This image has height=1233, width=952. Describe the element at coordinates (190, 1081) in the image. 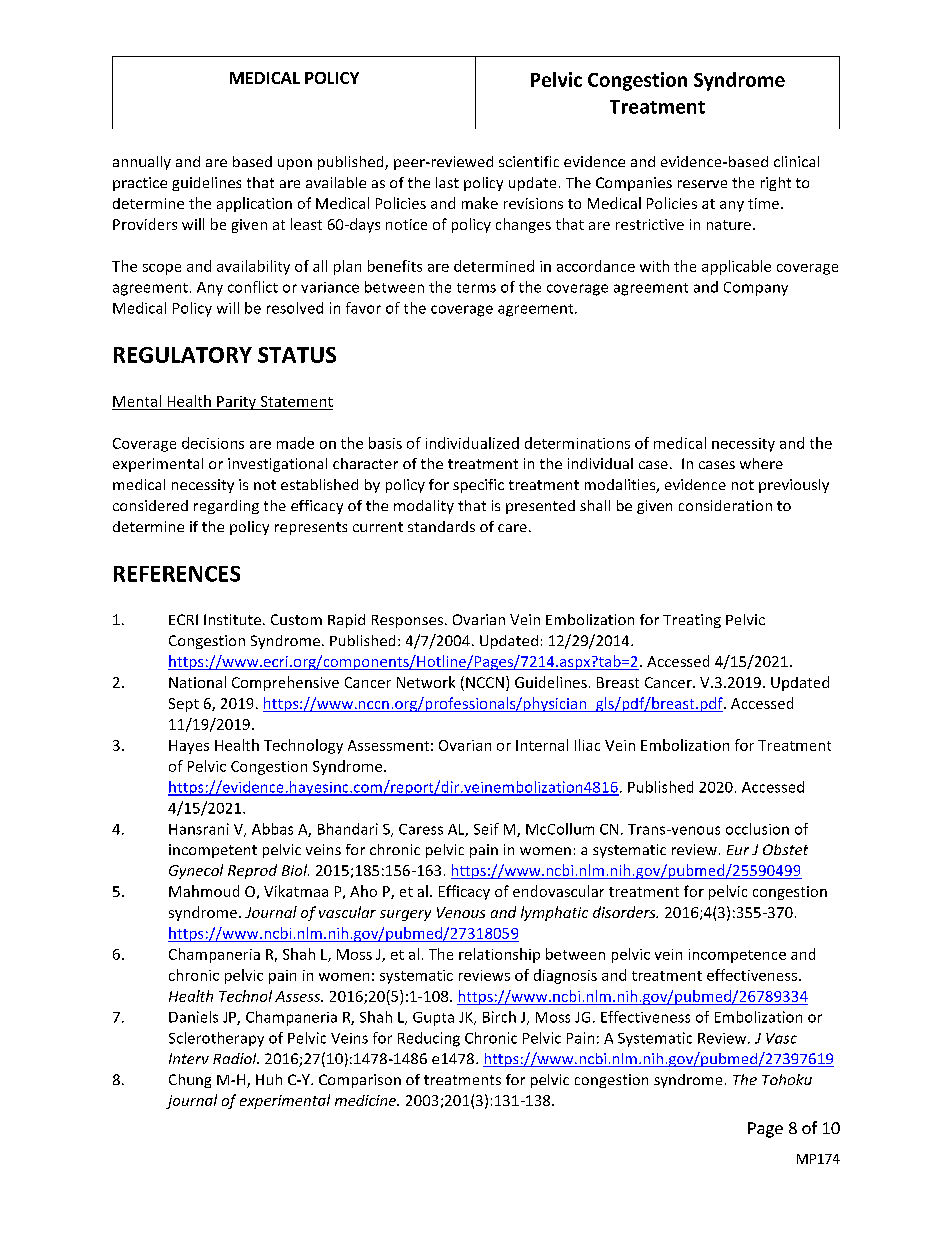

I see `Chung` at that location.
